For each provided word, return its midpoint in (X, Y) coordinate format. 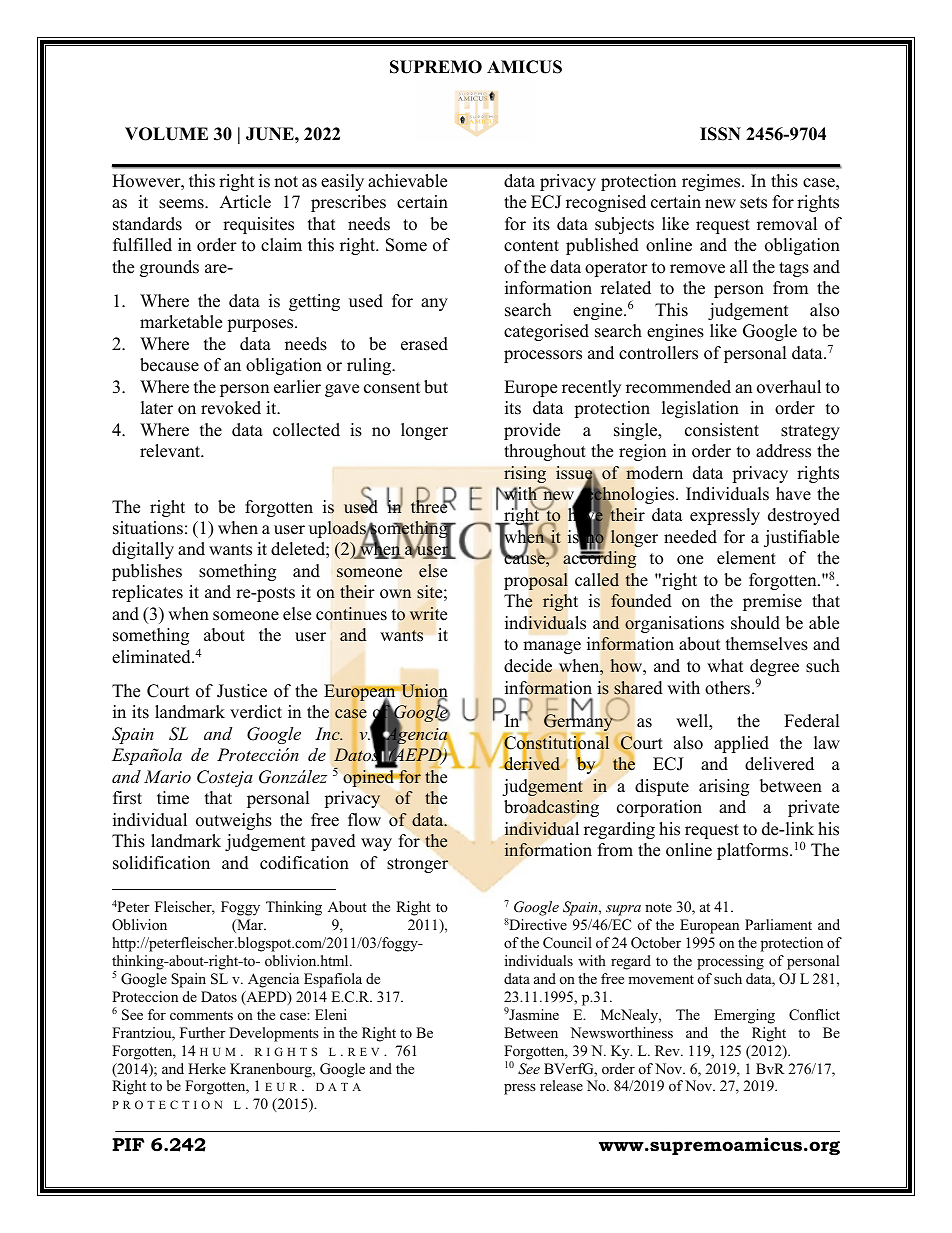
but (436, 387)
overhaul (789, 387)
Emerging (744, 1016)
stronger (417, 865)
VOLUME (166, 134)
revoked (231, 408)
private (813, 808)
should (755, 623)
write (428, 613)
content (531, 246)
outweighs (234, 821)
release (561, 1085)
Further (203, 1032)
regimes (712, 182)
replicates (147, 593)
